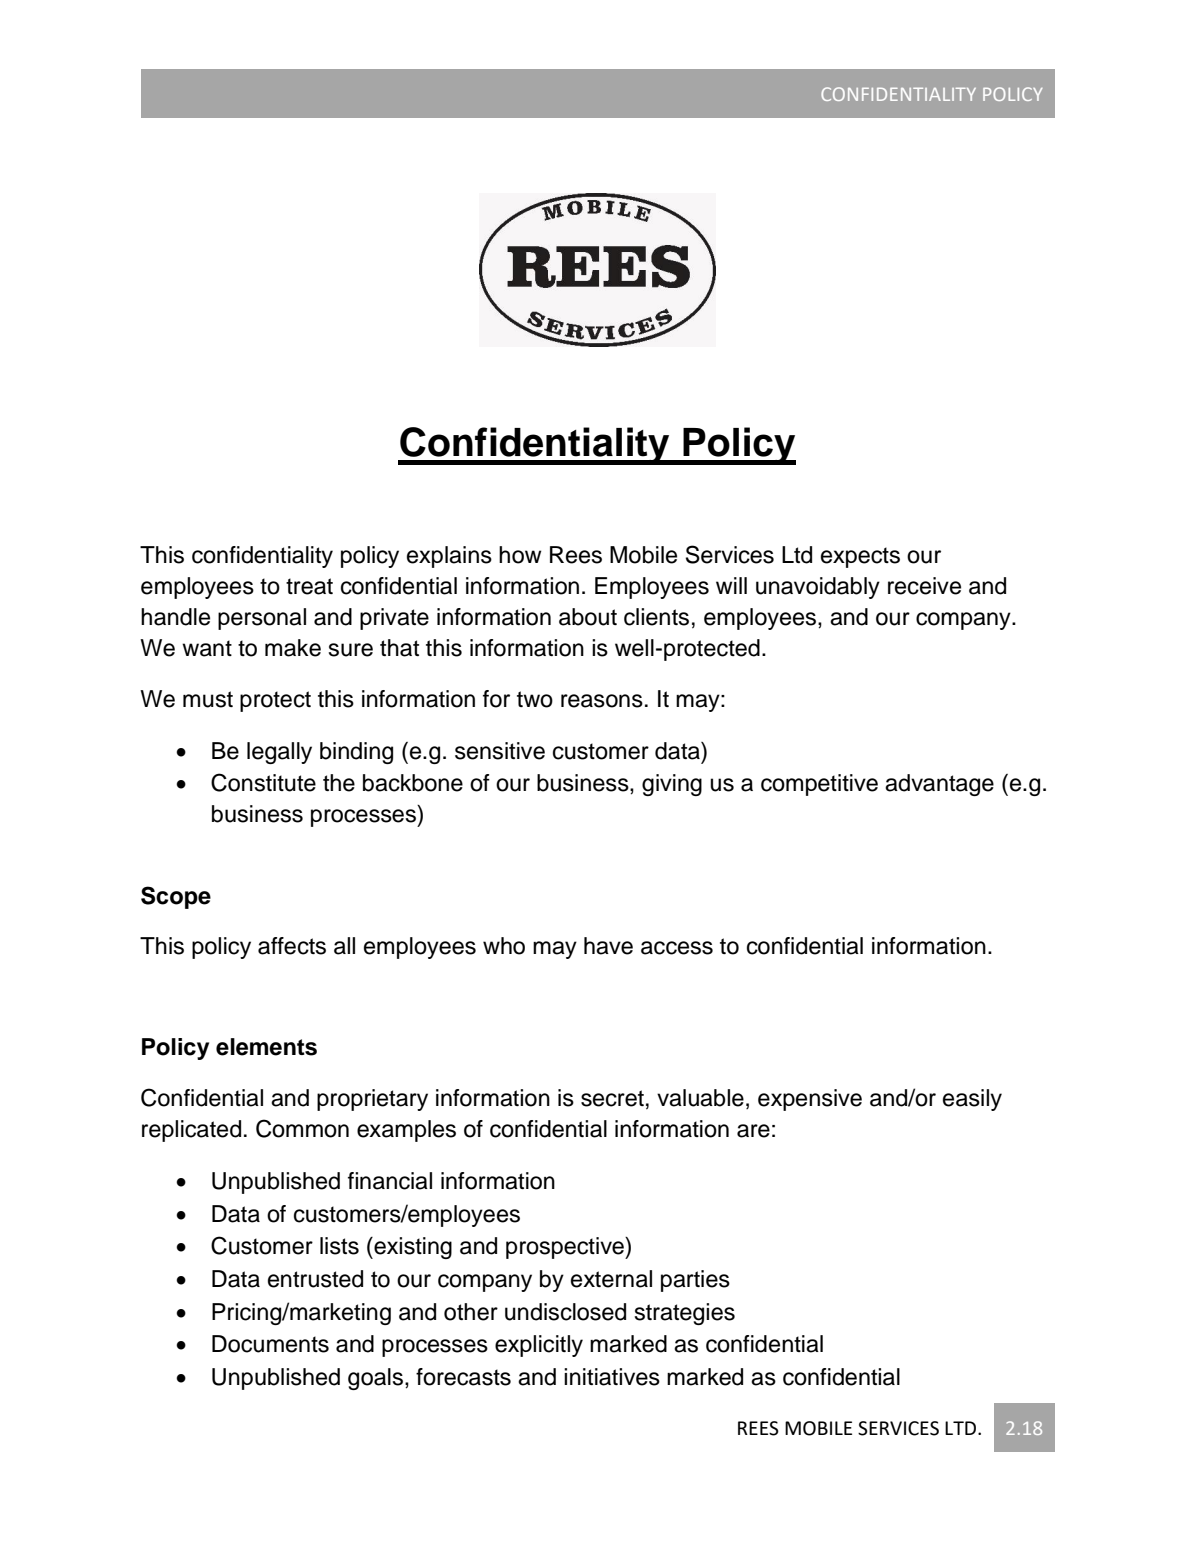 Image resolution: width=1195 pixels, height=1547 pixels. What do you see at coordinates (810, 1100) in the document?
I see `expensive` at bounding box center [810, 1100].
